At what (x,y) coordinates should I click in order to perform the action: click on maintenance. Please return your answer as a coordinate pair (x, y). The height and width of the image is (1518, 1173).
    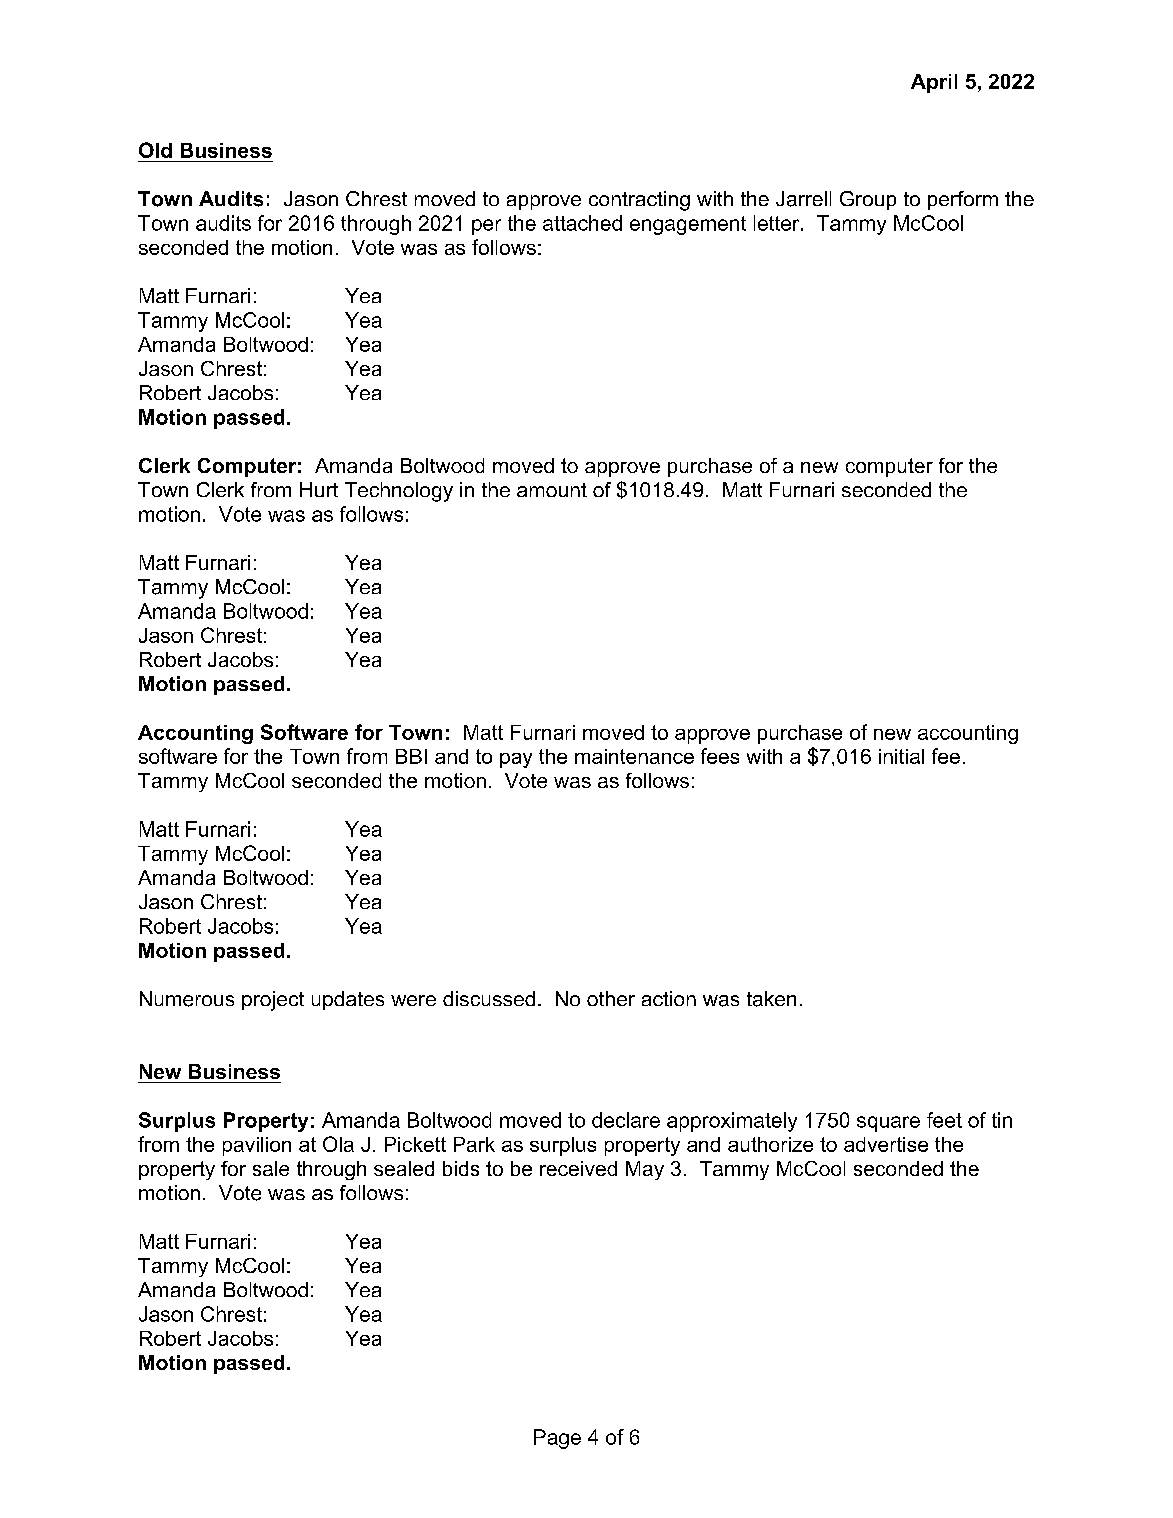
    Looking at the image, I should click on (634, 756).
